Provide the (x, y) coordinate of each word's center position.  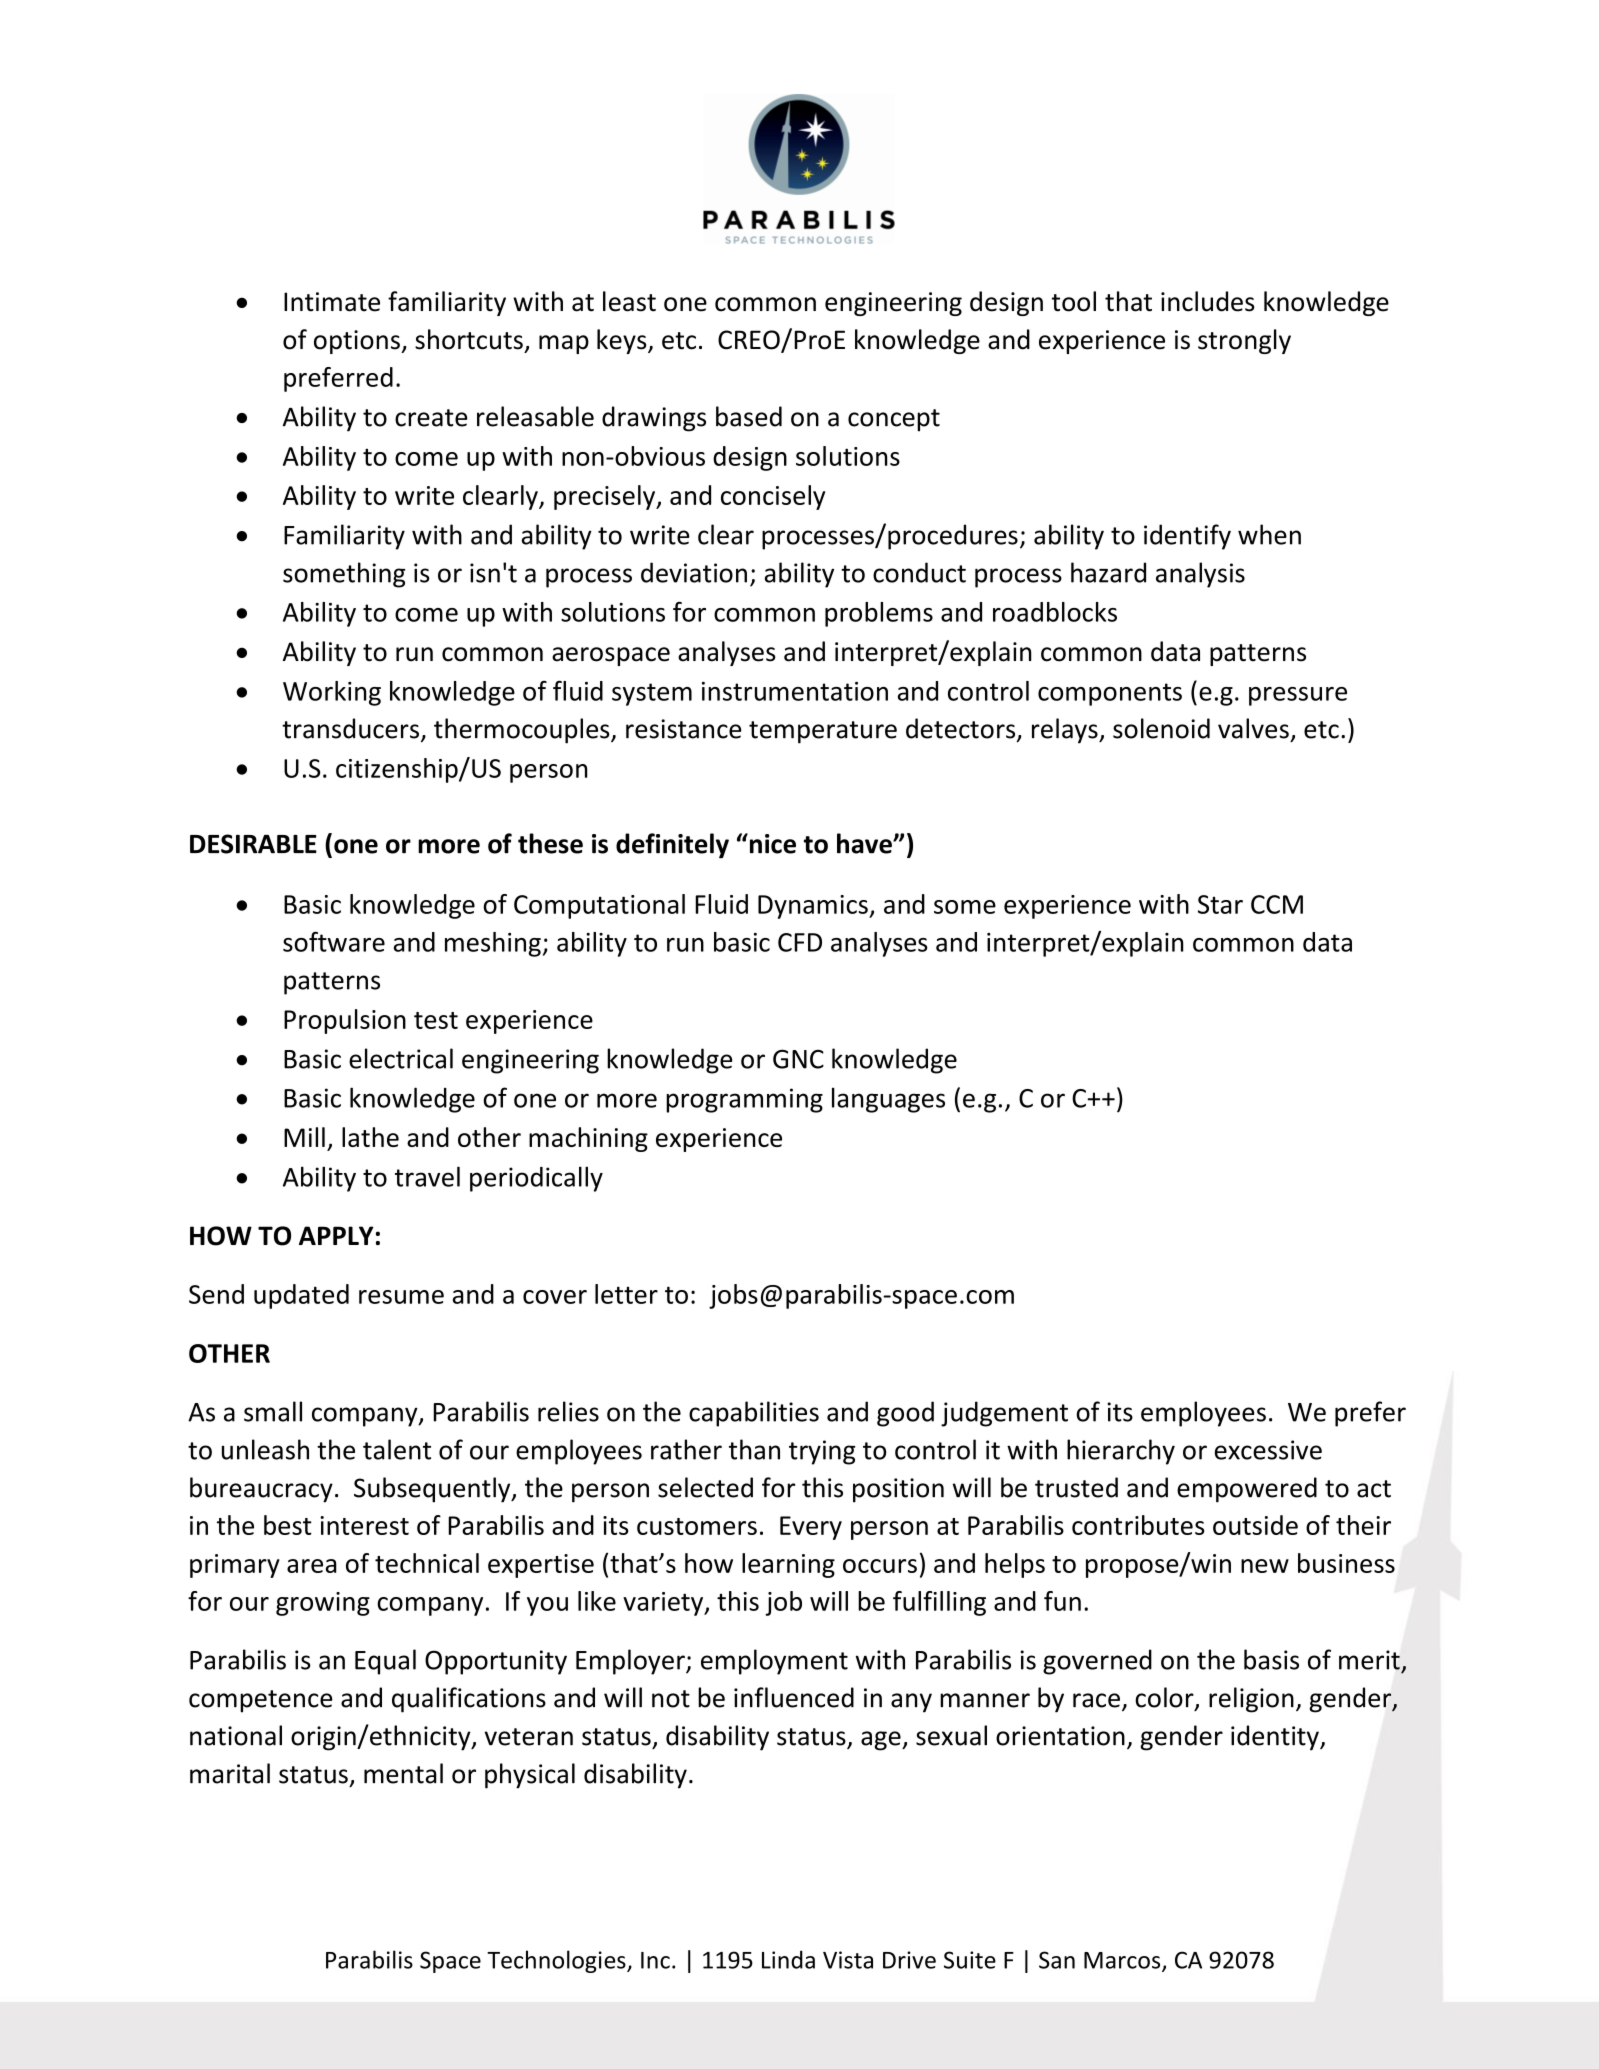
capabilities (754, 1414)
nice (771, 843)
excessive (1268, 1450)
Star (1220, 904)
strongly (1244, 341)
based (749, 416)
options (358, 342)
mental (403, 1773)
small (273, 1411)
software (334, 941)
